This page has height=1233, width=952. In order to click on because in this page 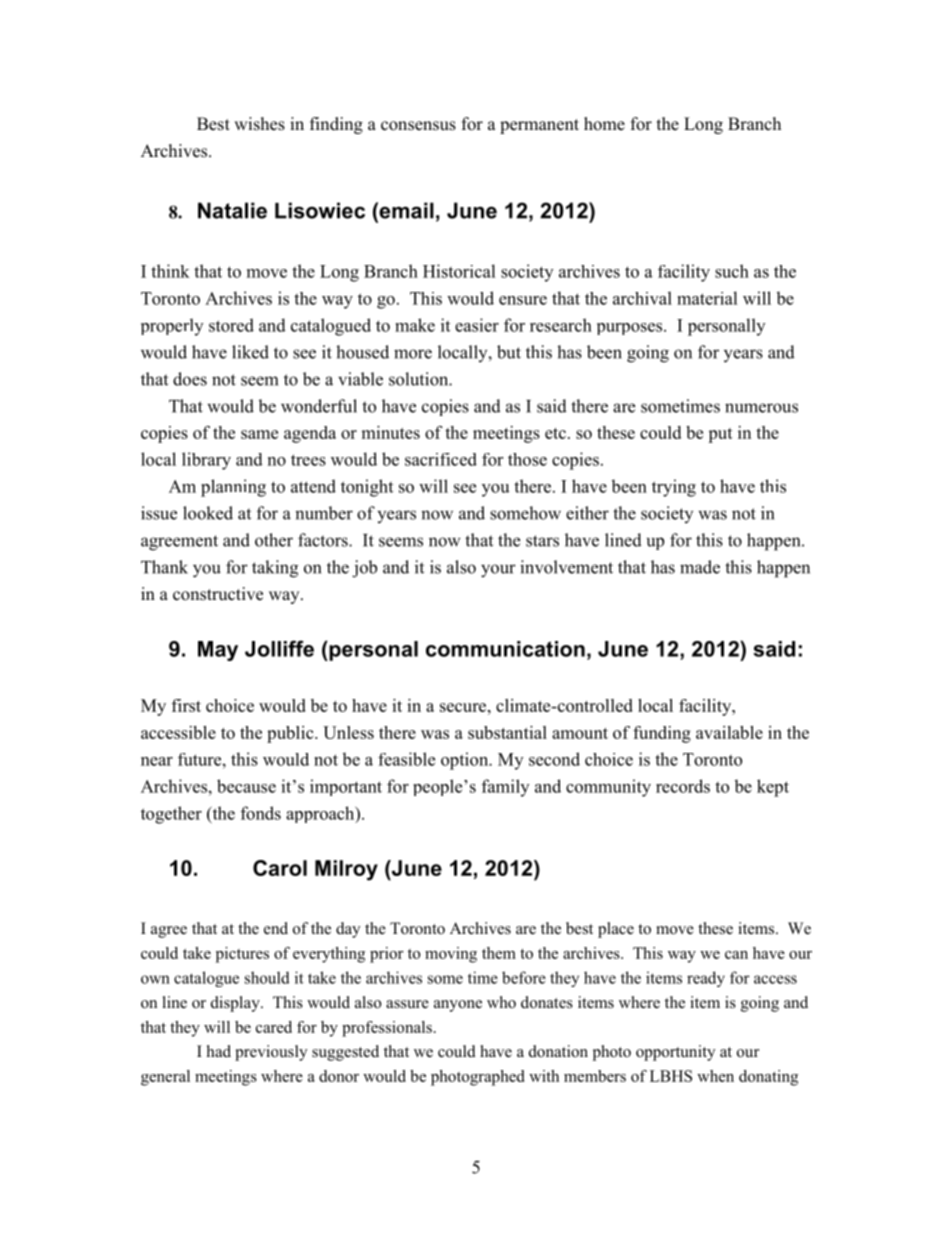, I will do `click(246, 786)`.
